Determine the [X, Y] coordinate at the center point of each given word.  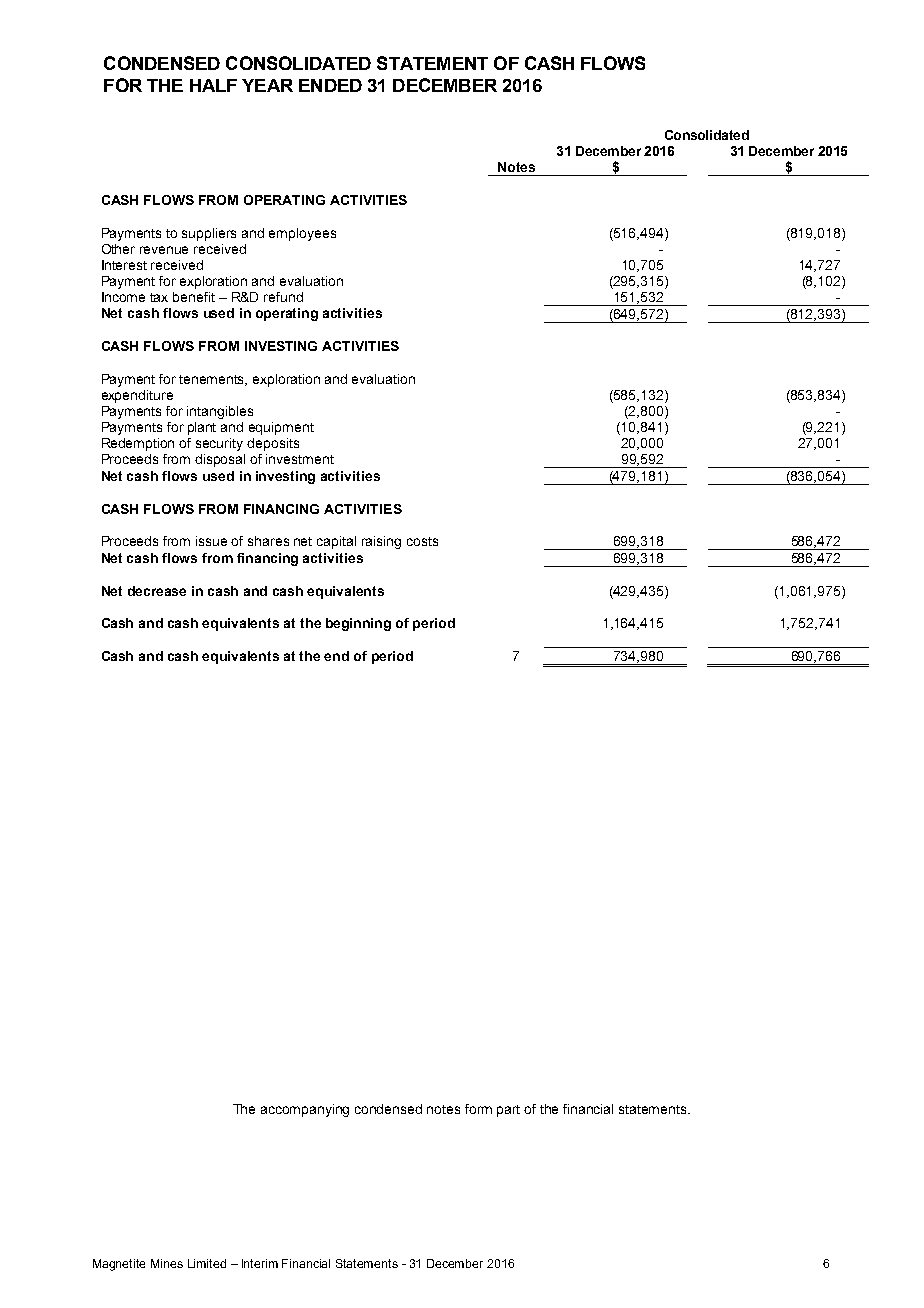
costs [422, 541]
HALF [213, 85]
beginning [358, 624]
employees [302, 234]
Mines [167, 1263]
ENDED [330, 85]
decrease [157, 591]
